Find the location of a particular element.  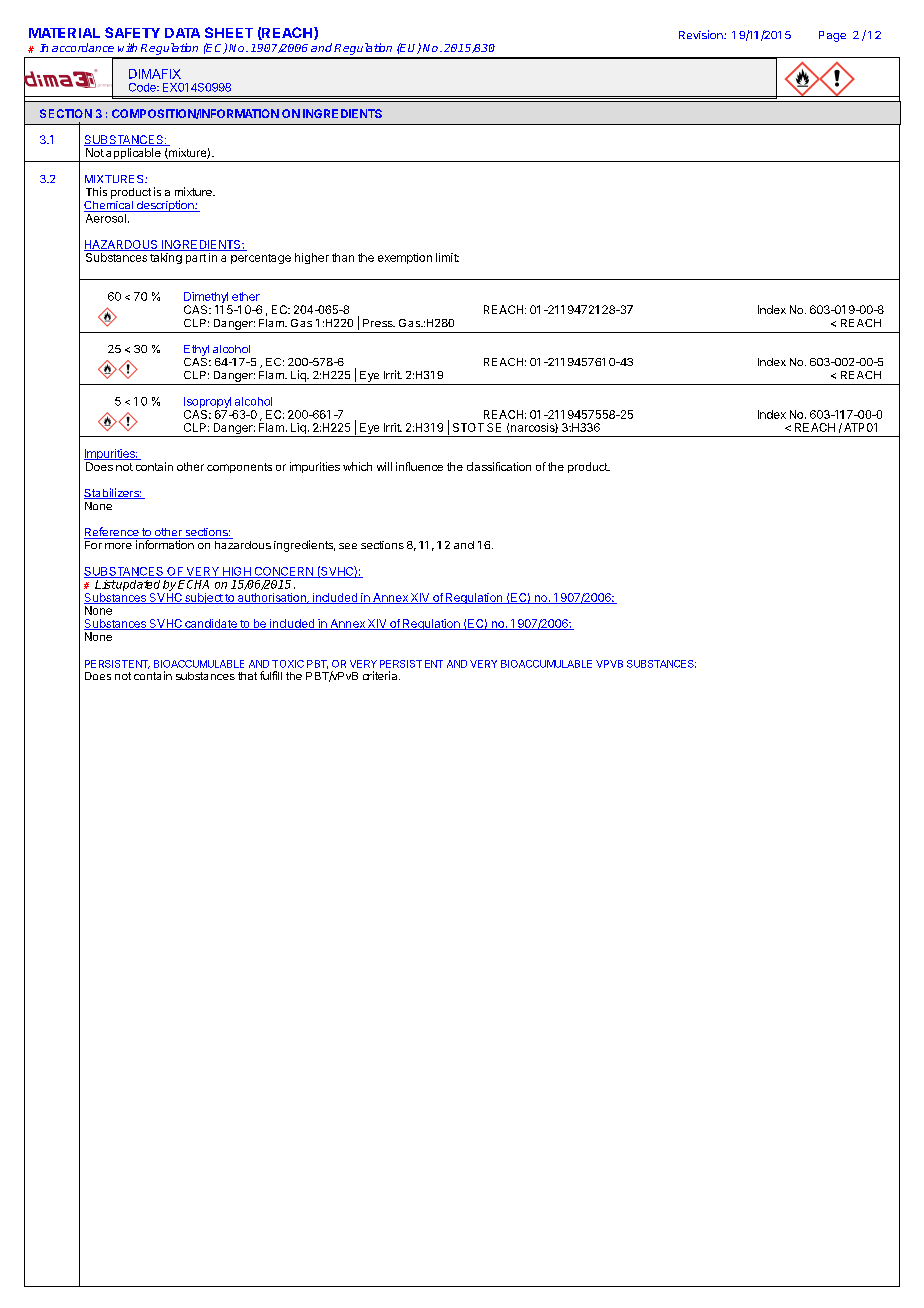

influence is located at coordinates (419, 466).
